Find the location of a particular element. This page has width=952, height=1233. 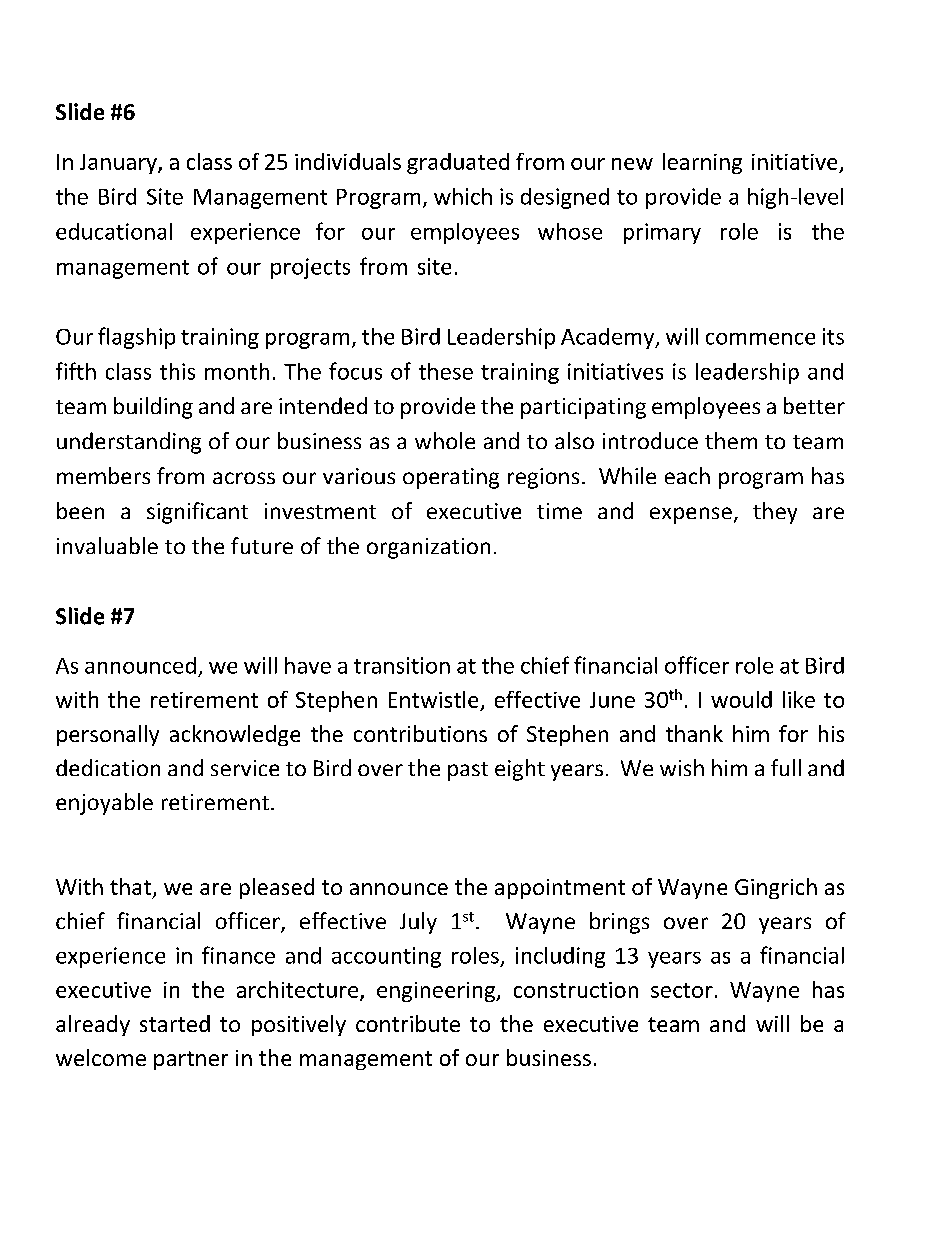

organization is located at coordinates (428, 548).
